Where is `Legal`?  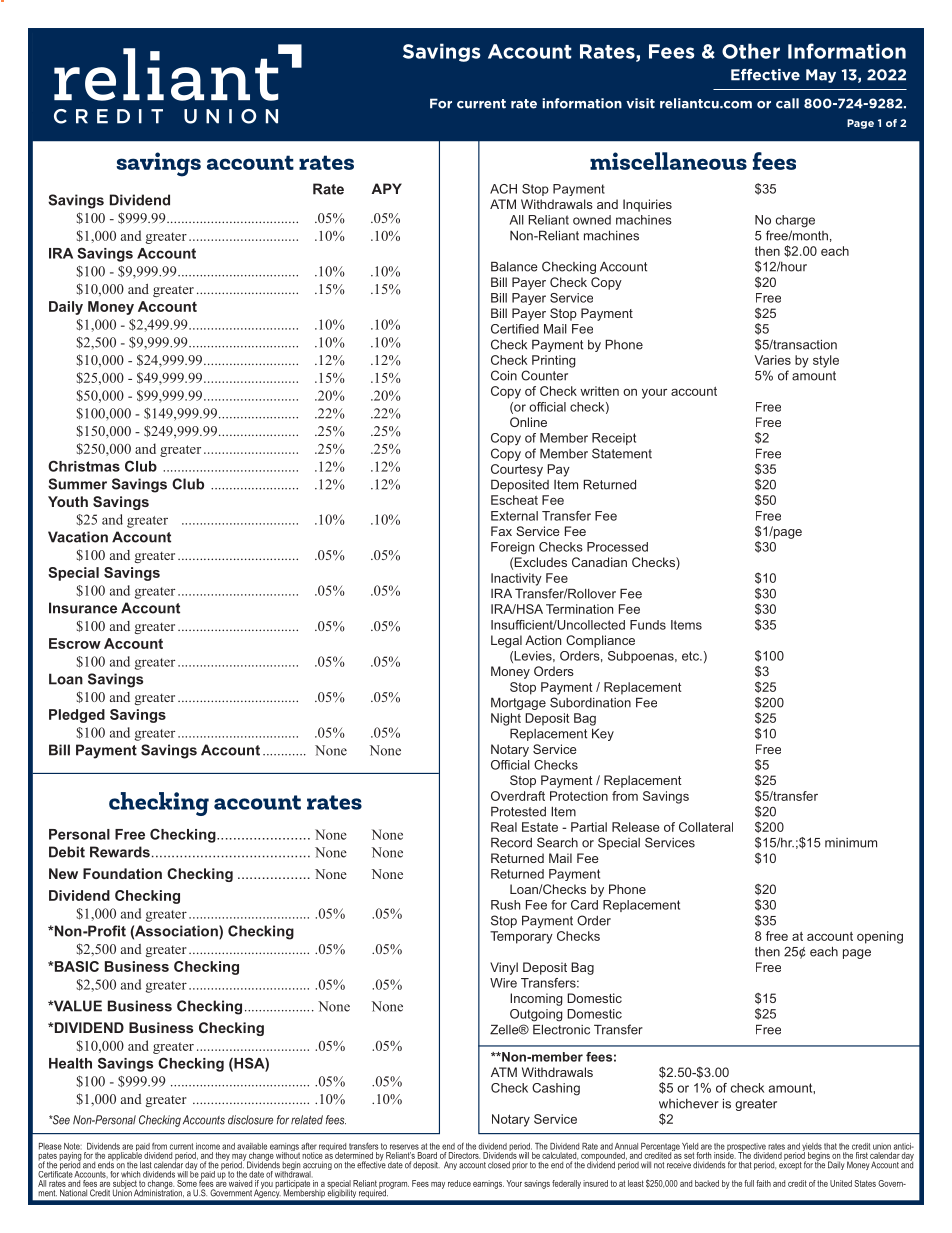 Legal is located at coordinates (506, 641).
